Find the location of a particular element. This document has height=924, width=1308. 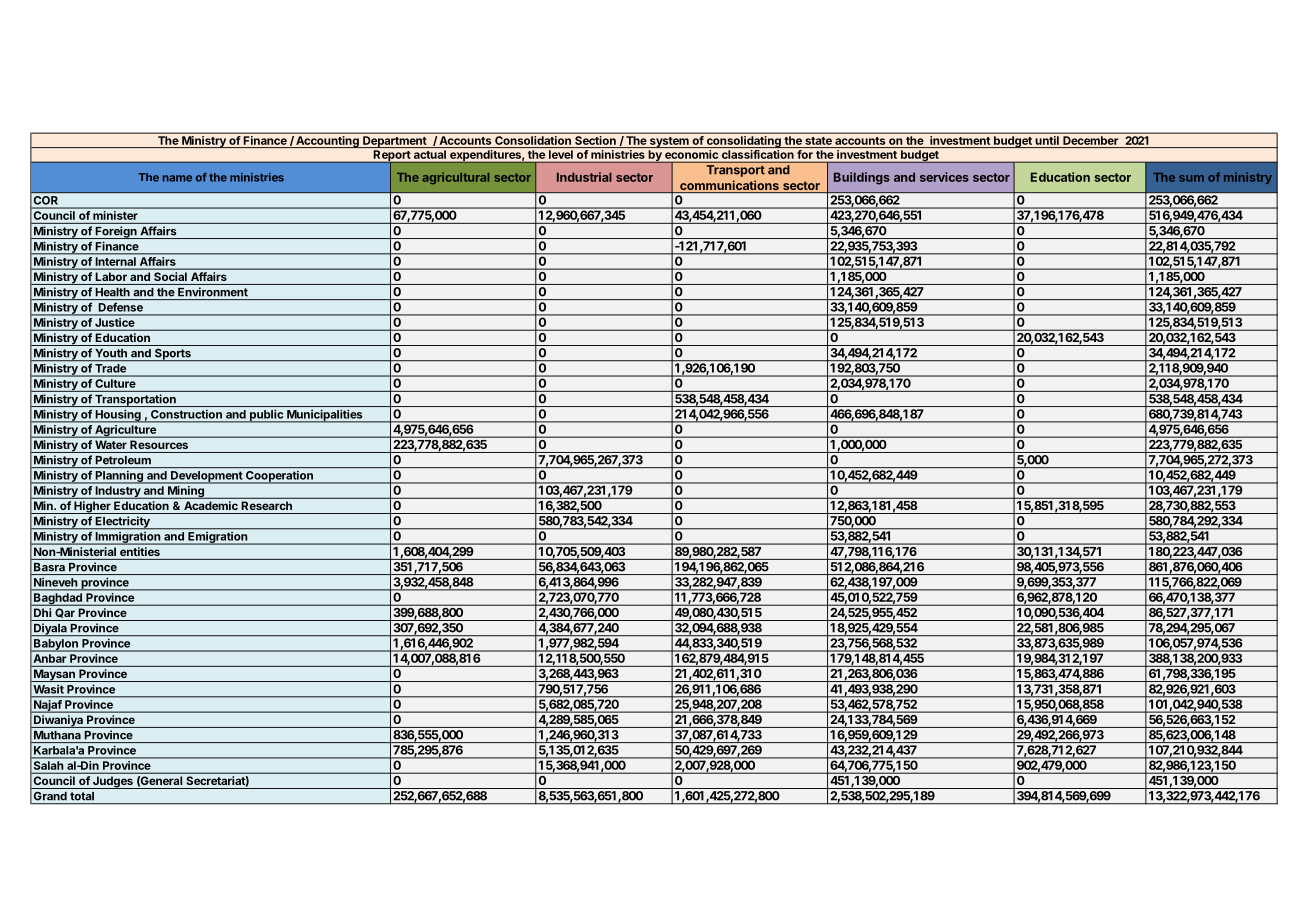

Emigration is located at coordinates (218, 538).
